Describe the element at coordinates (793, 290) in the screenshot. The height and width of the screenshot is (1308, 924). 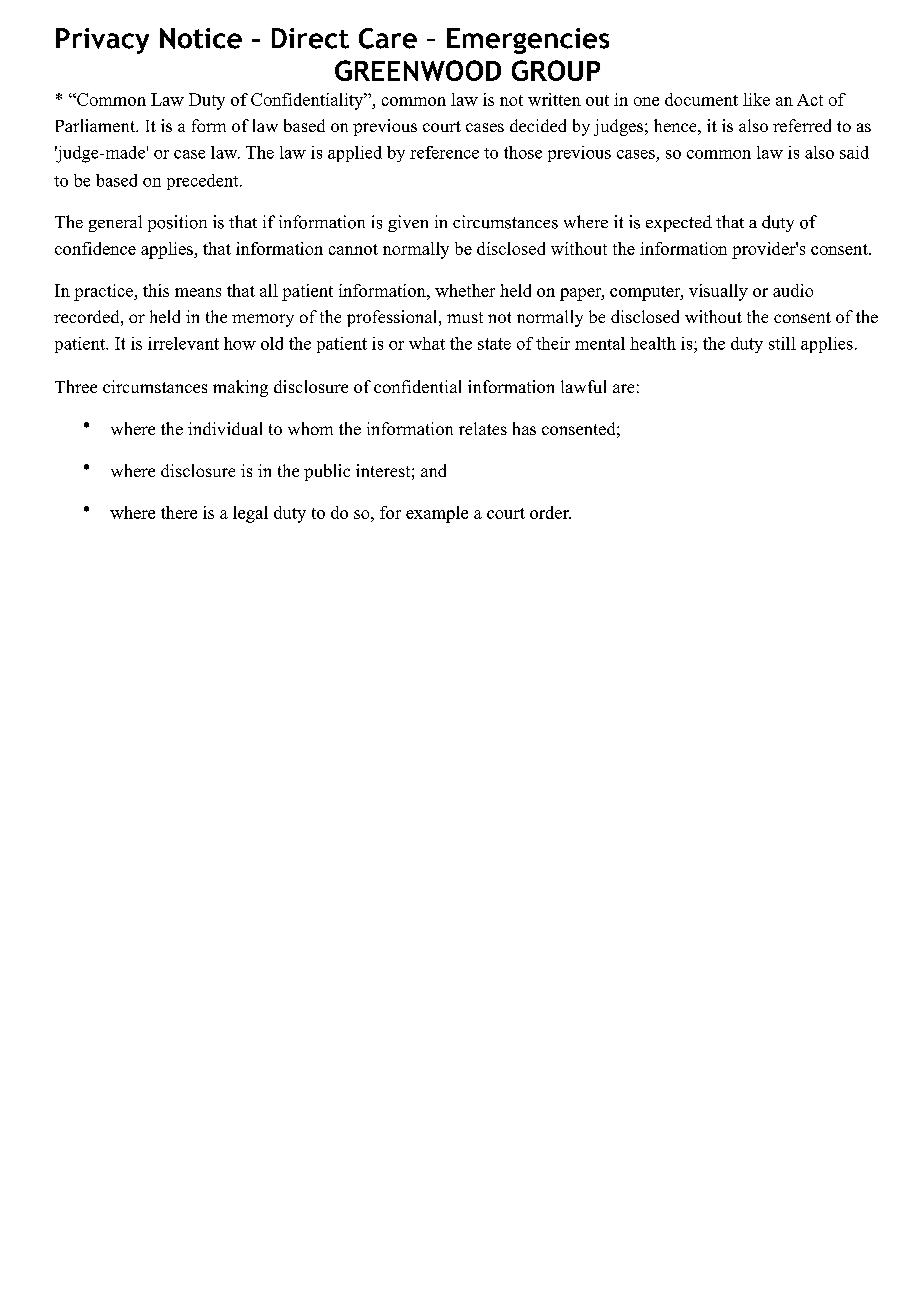
I see `audio` at that location.
